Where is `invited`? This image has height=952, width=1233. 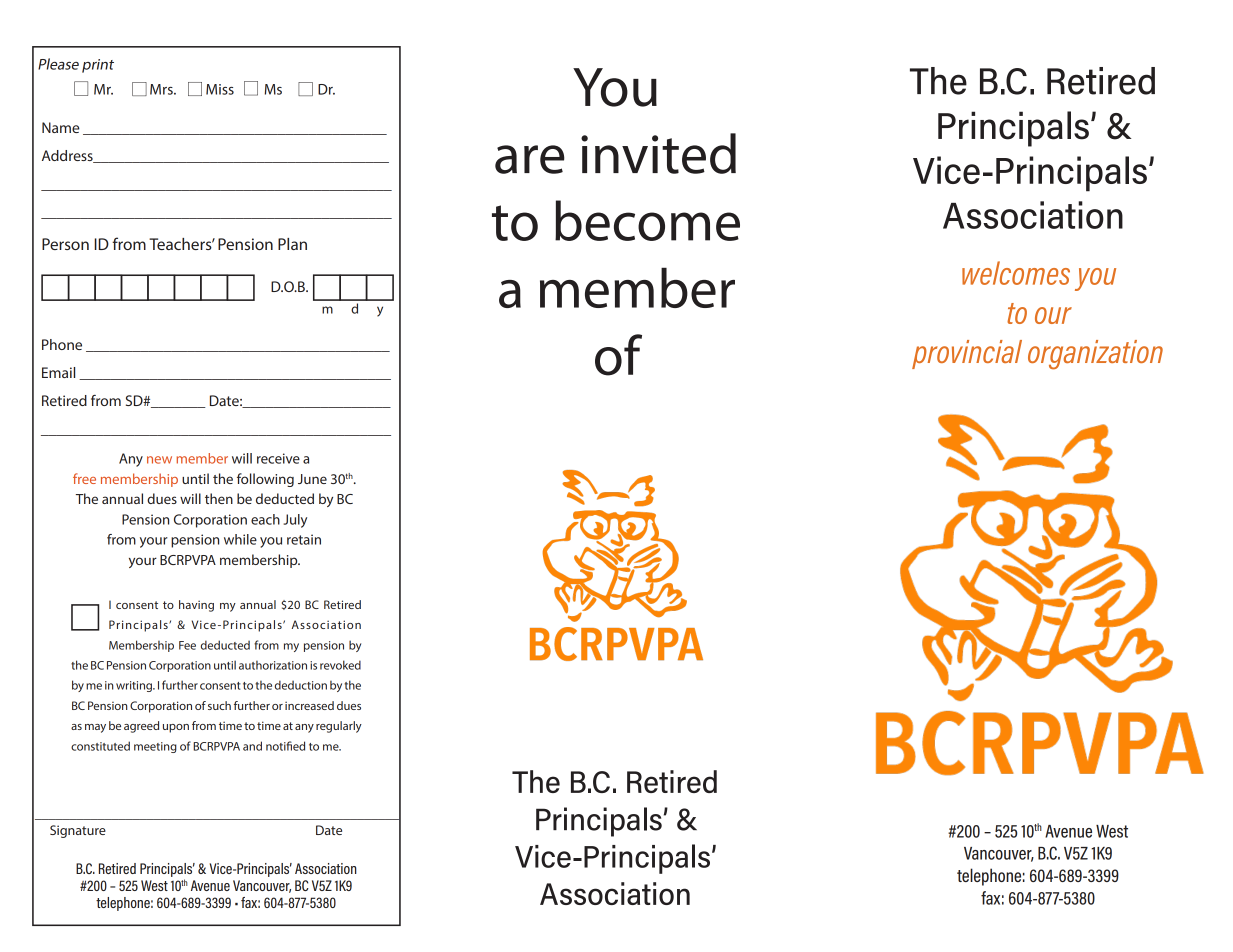
invited is located at coordinates (658, 153).
